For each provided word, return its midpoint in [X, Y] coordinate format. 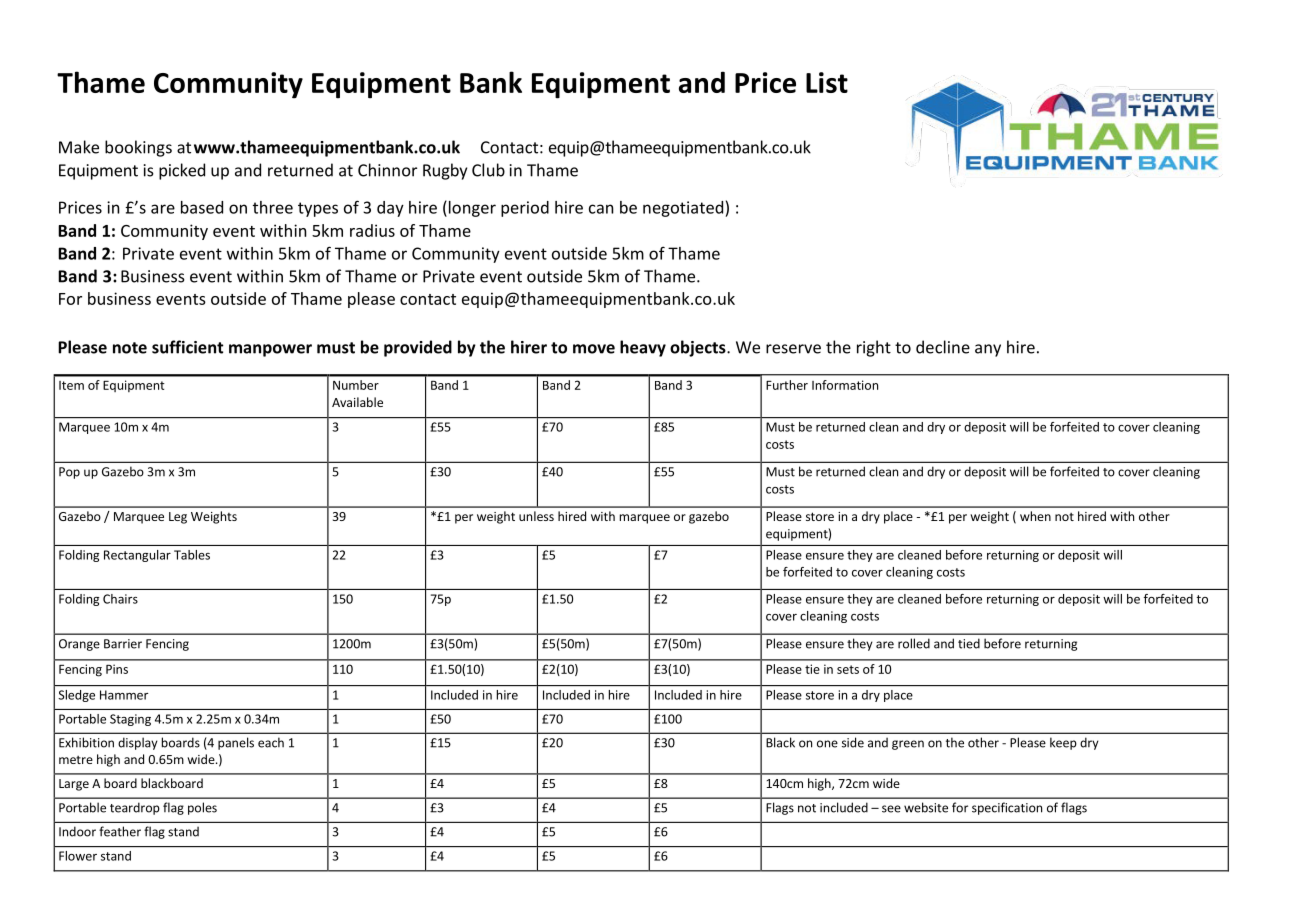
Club [488, 170]
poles [202, 808]
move [594, 349]
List [827, 82]
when [1035, 516]
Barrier [123, 644]
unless [536, 516]
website [926, 807]
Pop [69, 473]
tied [969, 643]
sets [848, 669]
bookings [138, 148]
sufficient [187, 347]
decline [943, 347]
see [891, 809]
